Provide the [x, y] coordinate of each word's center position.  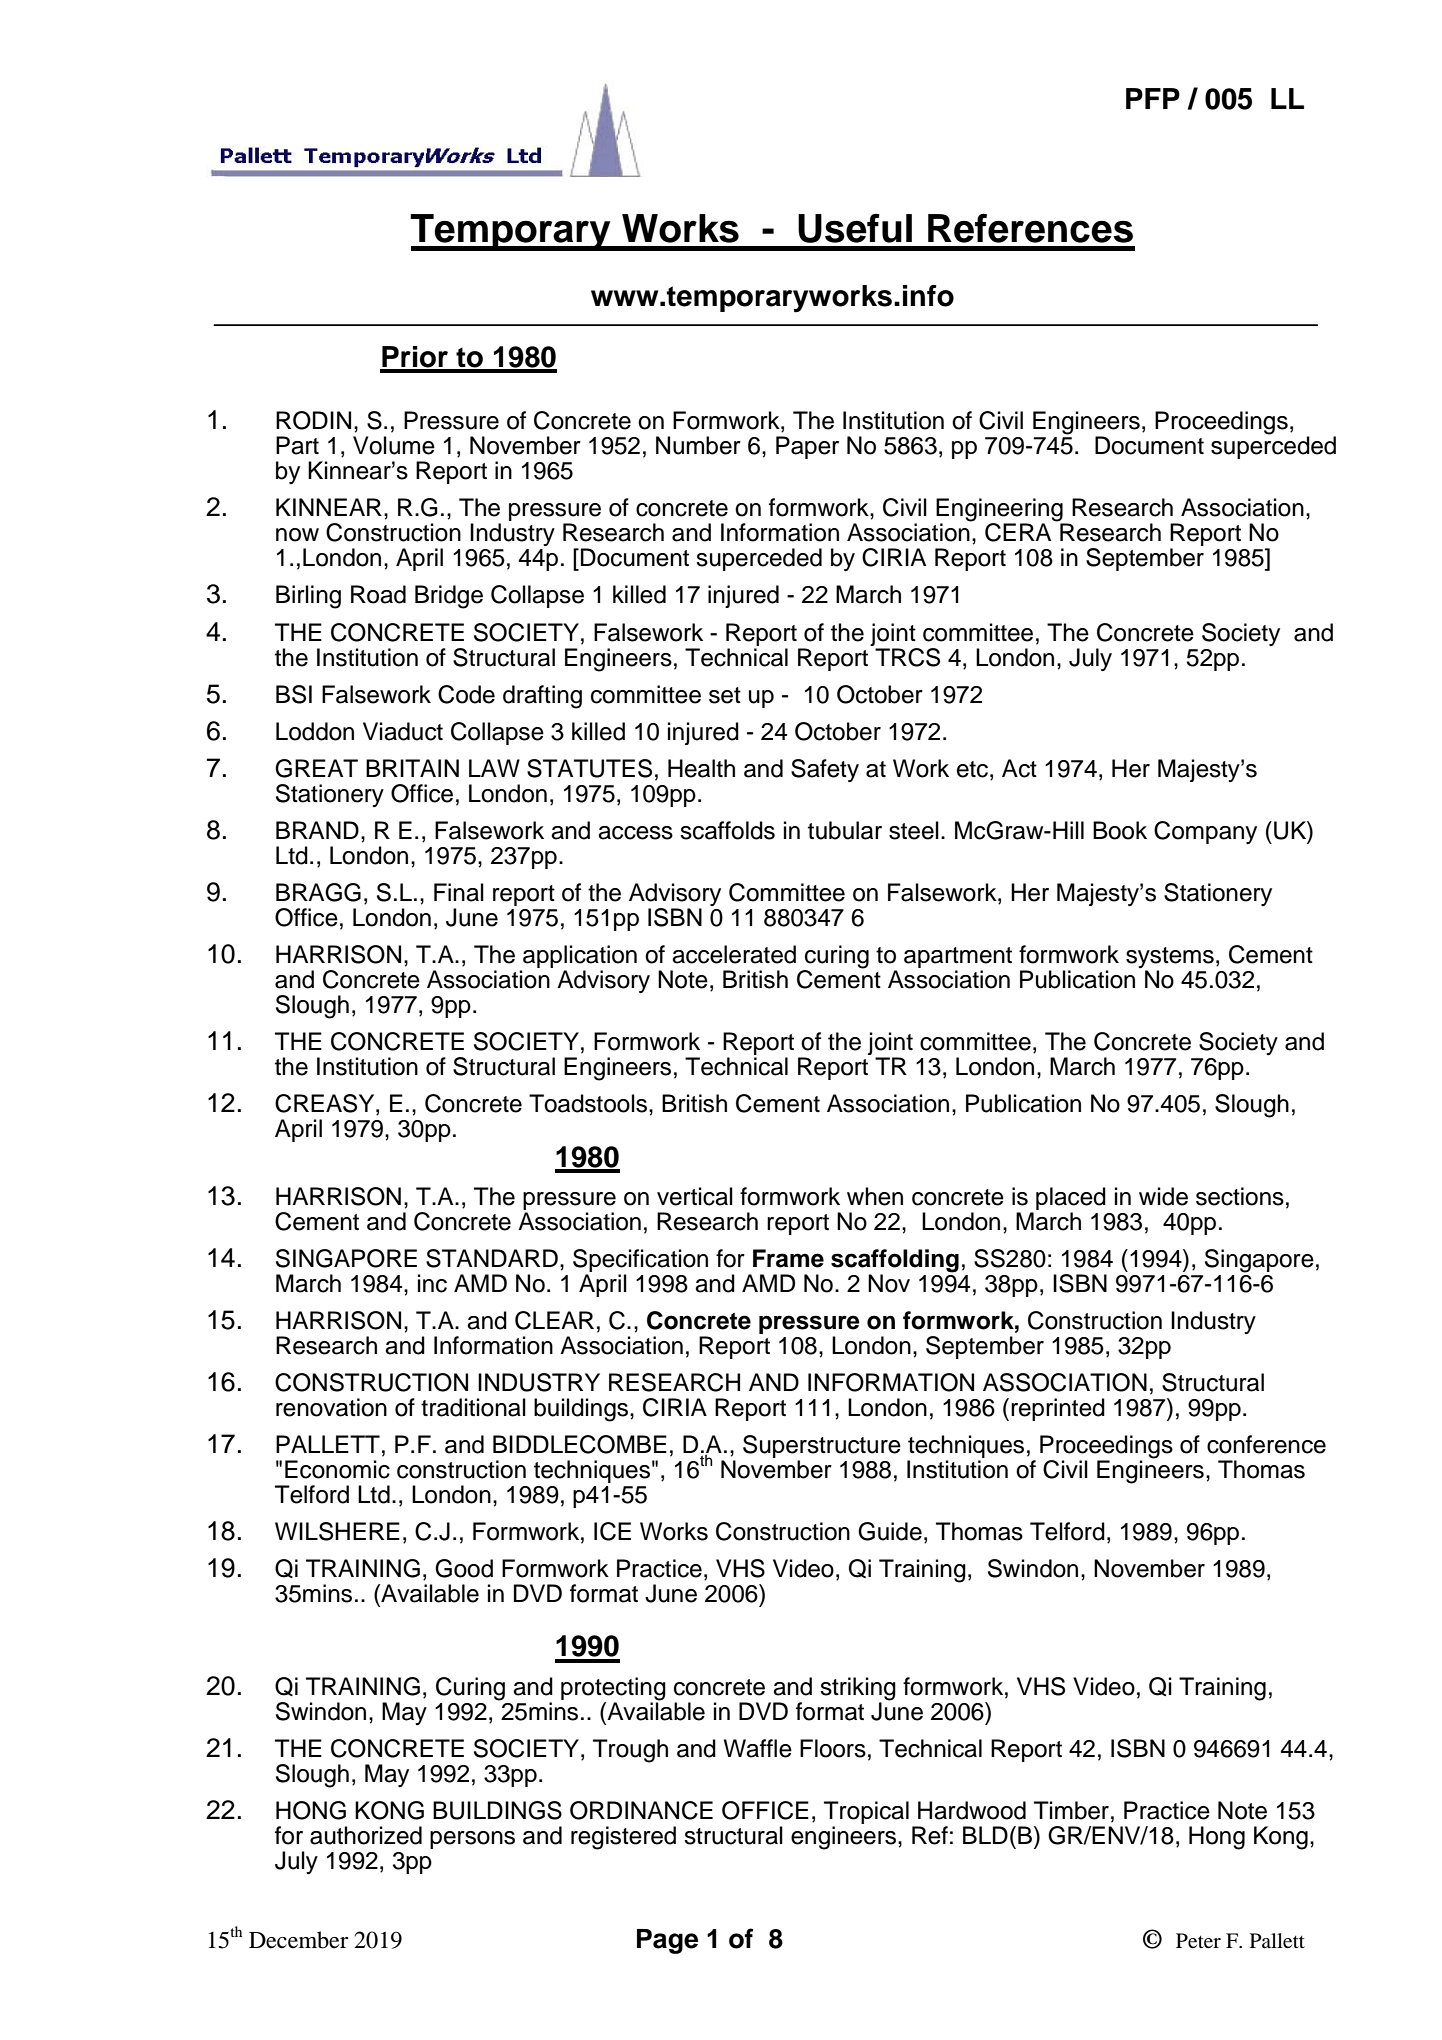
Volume [394, 445]
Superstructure [822, 1448]
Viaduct [403, 731]
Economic [337, 1469]
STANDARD [492, 1258]
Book [1120, 830]
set [725, 695]
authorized [366, 1835]
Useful [855, 228]
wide [1163, 1196]
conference [1266, 1444]
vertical [695, 1196]
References [1030, 228]
